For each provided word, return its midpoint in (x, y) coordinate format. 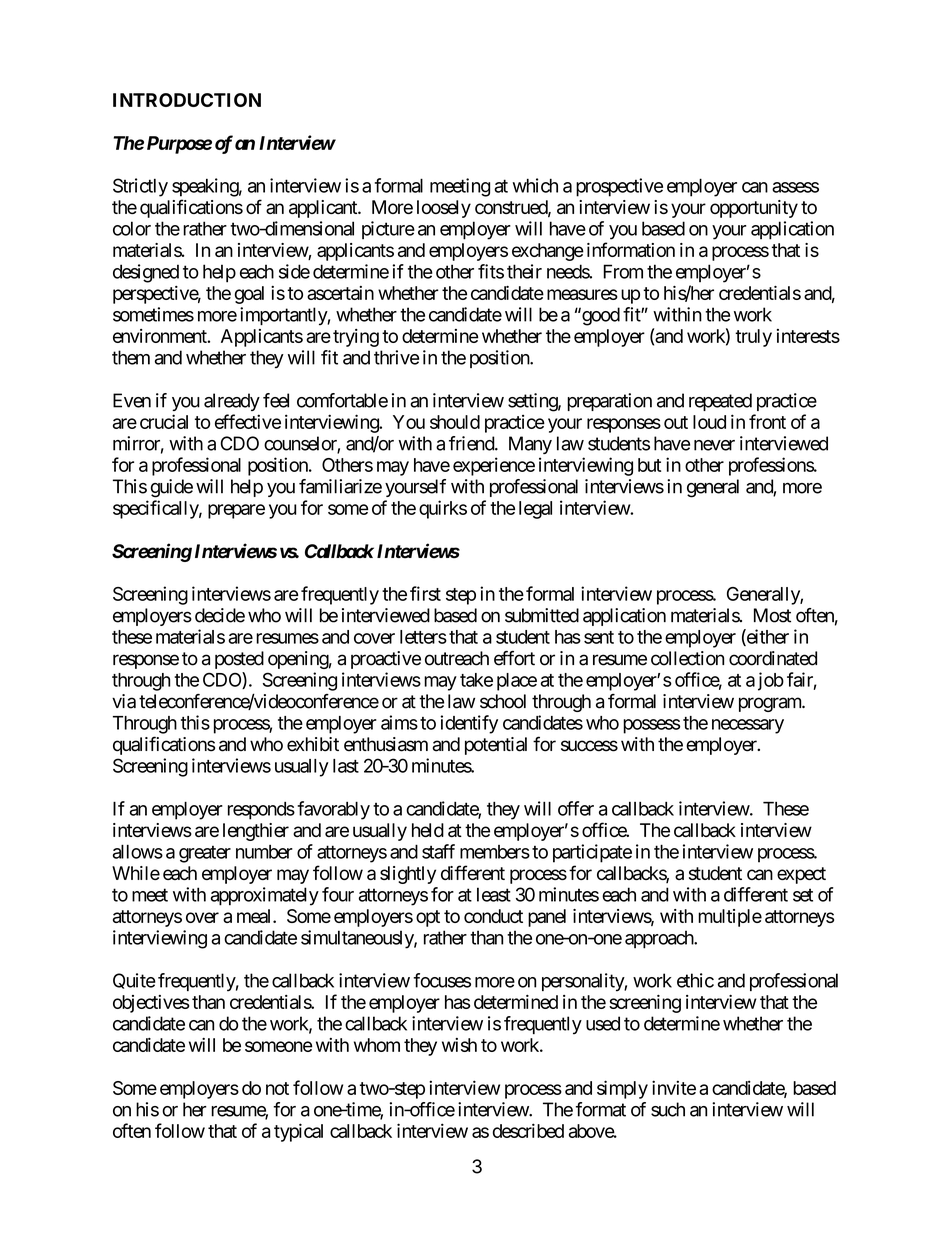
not (277, 1088)
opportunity (754, 209)
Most (772, 615)
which (535, 185)
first (425, 593)
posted (239, 660)
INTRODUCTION (187, 100)
